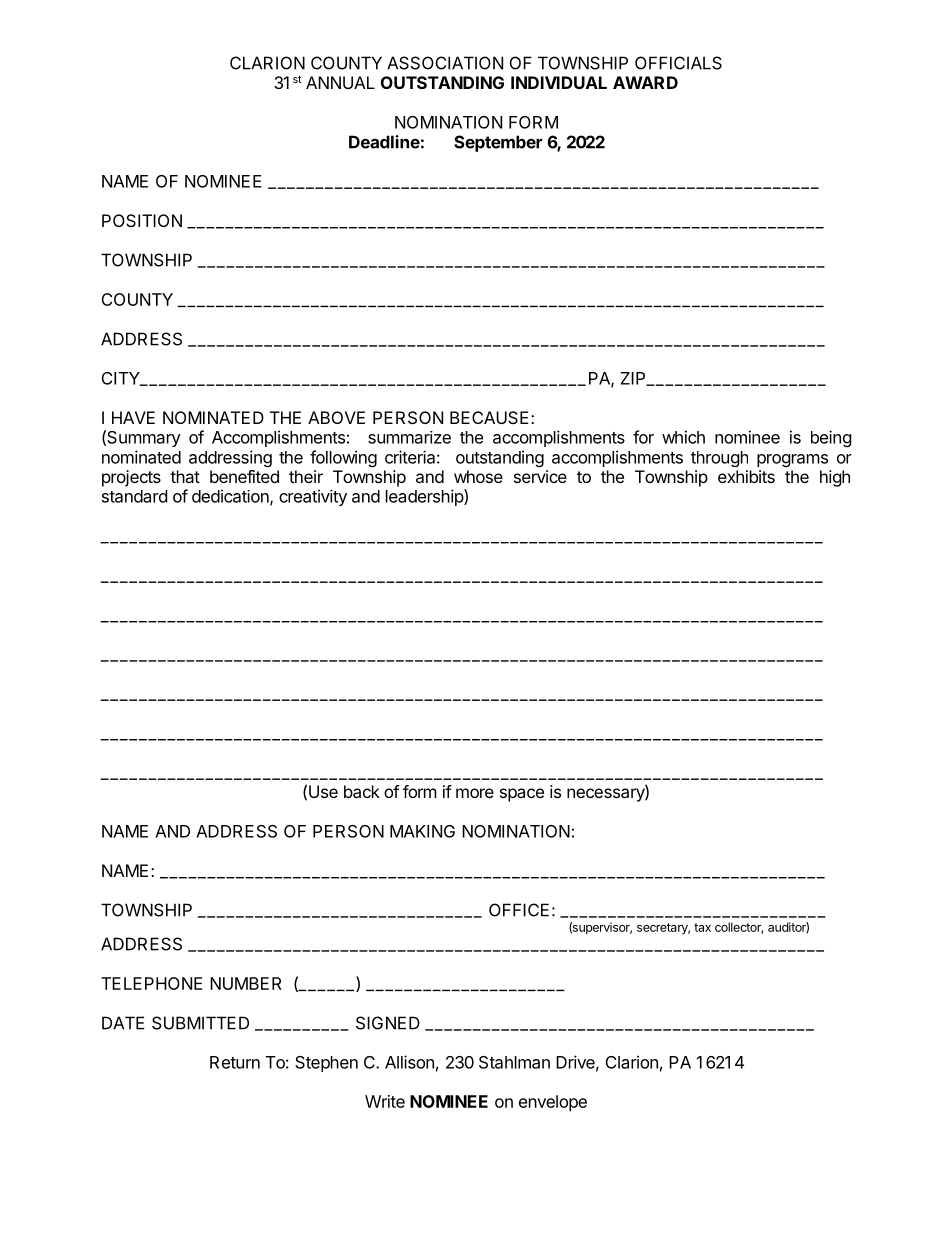  Describe the element at coordinates (445, 63) in the screenshot. I see `ASSOCIATION` at that location.
